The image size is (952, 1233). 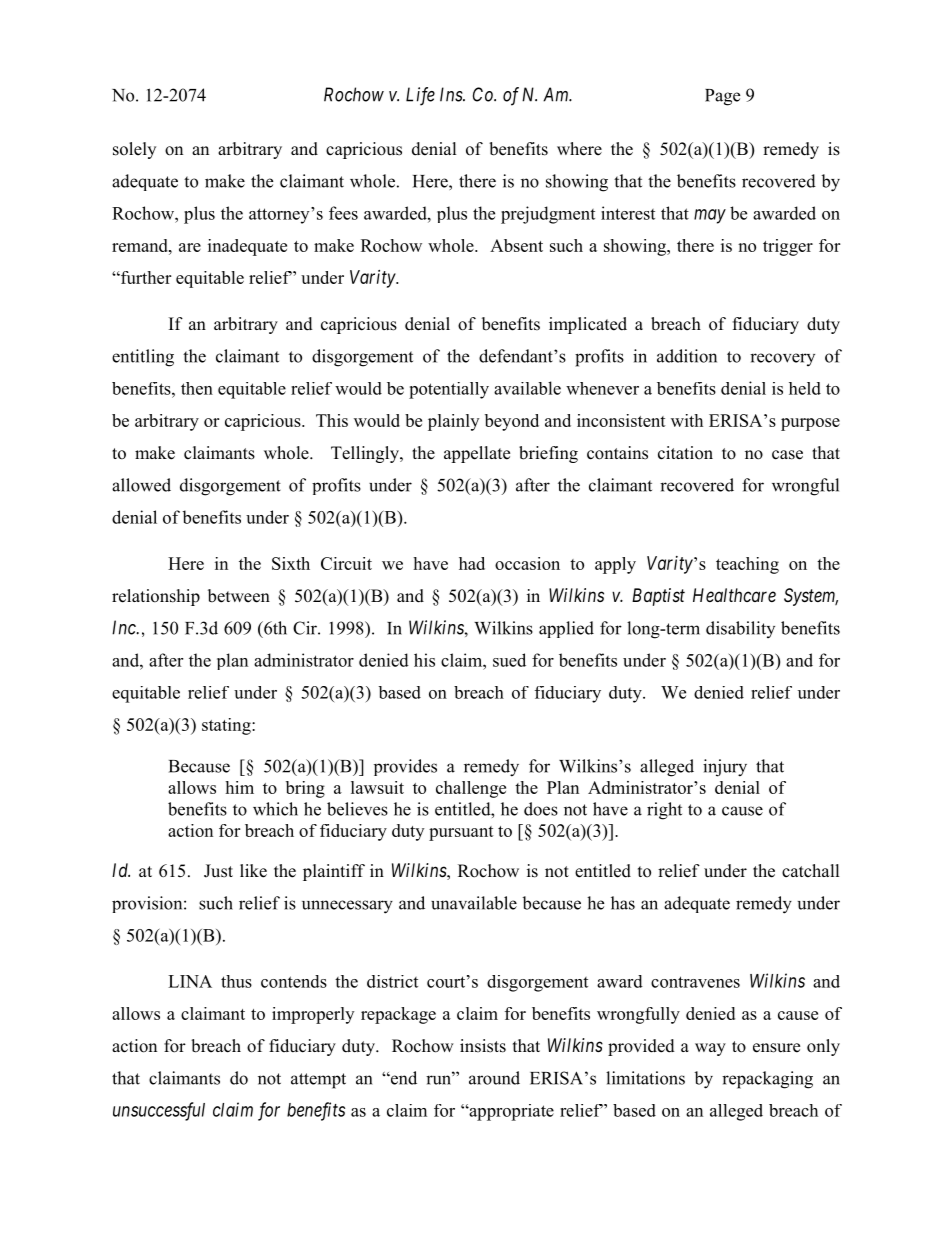 What do you see at coordinates (197, 388) in the document?
I see `then` at bounding box center [197, 388].
